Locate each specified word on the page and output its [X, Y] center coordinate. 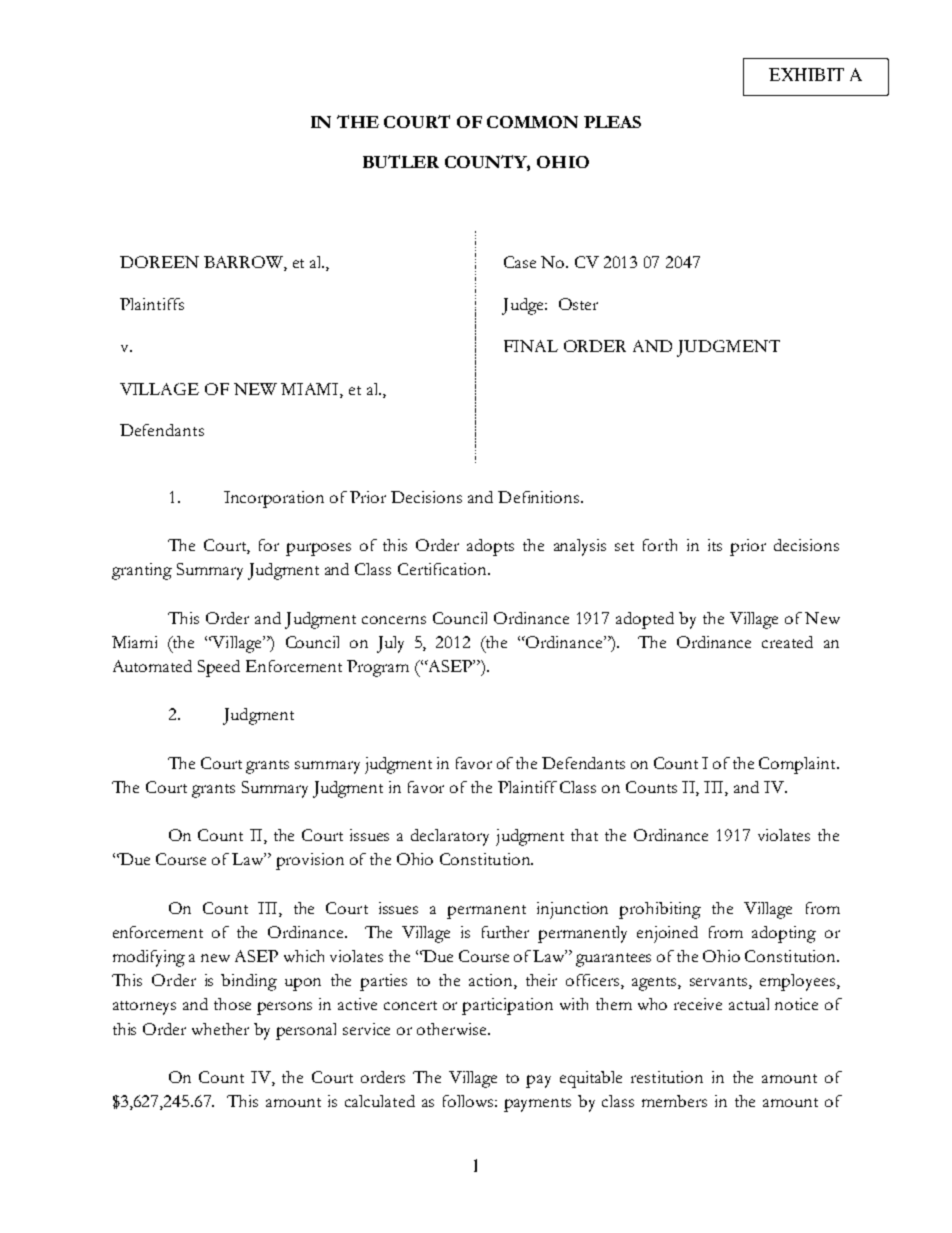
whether [220, 1029]
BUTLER [401, 161]
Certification [443, 569]
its [715, 545]
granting [142, 571]
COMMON [532, 122]
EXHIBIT [806, 74]
